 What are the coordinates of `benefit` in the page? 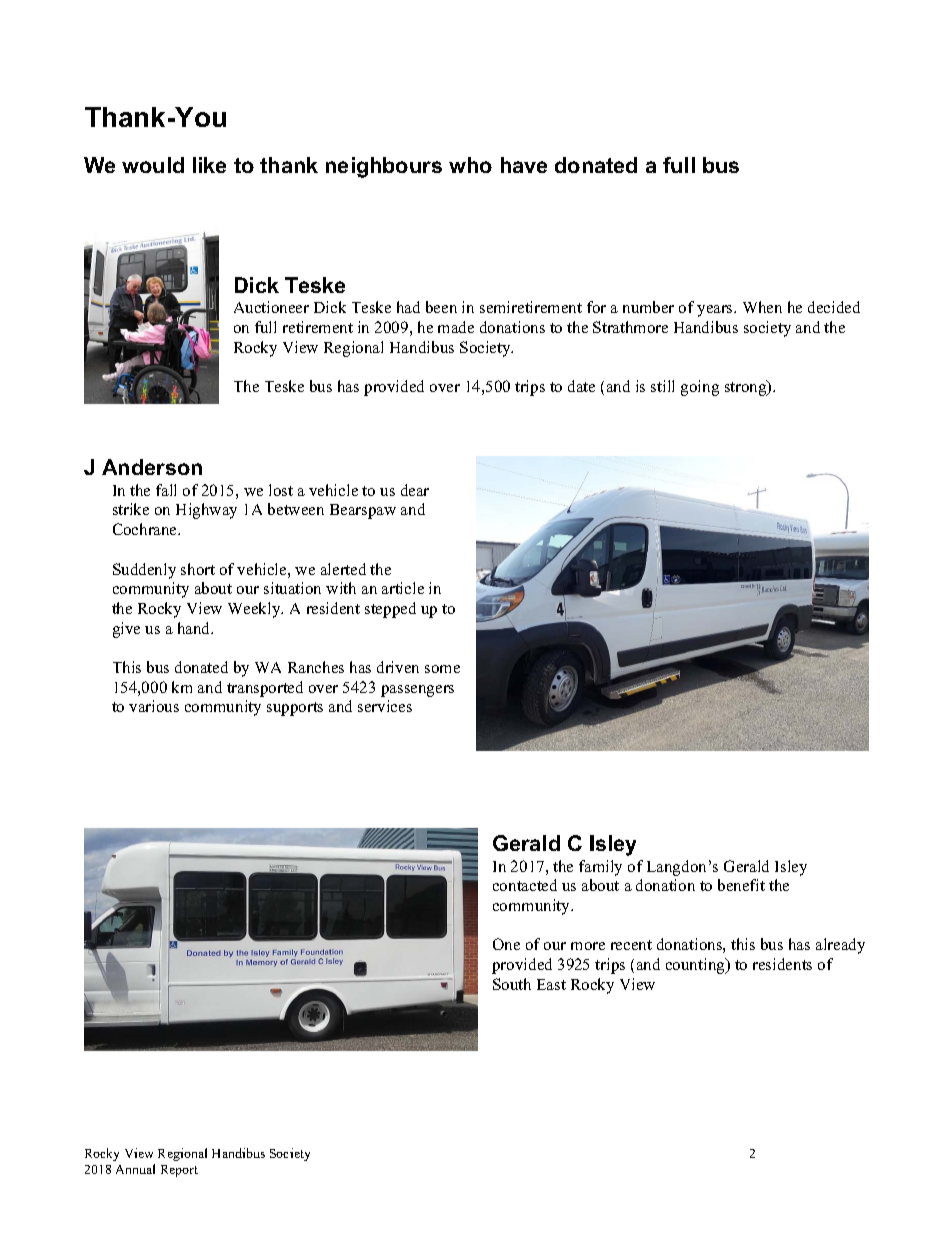 It's located at (741, 885).
